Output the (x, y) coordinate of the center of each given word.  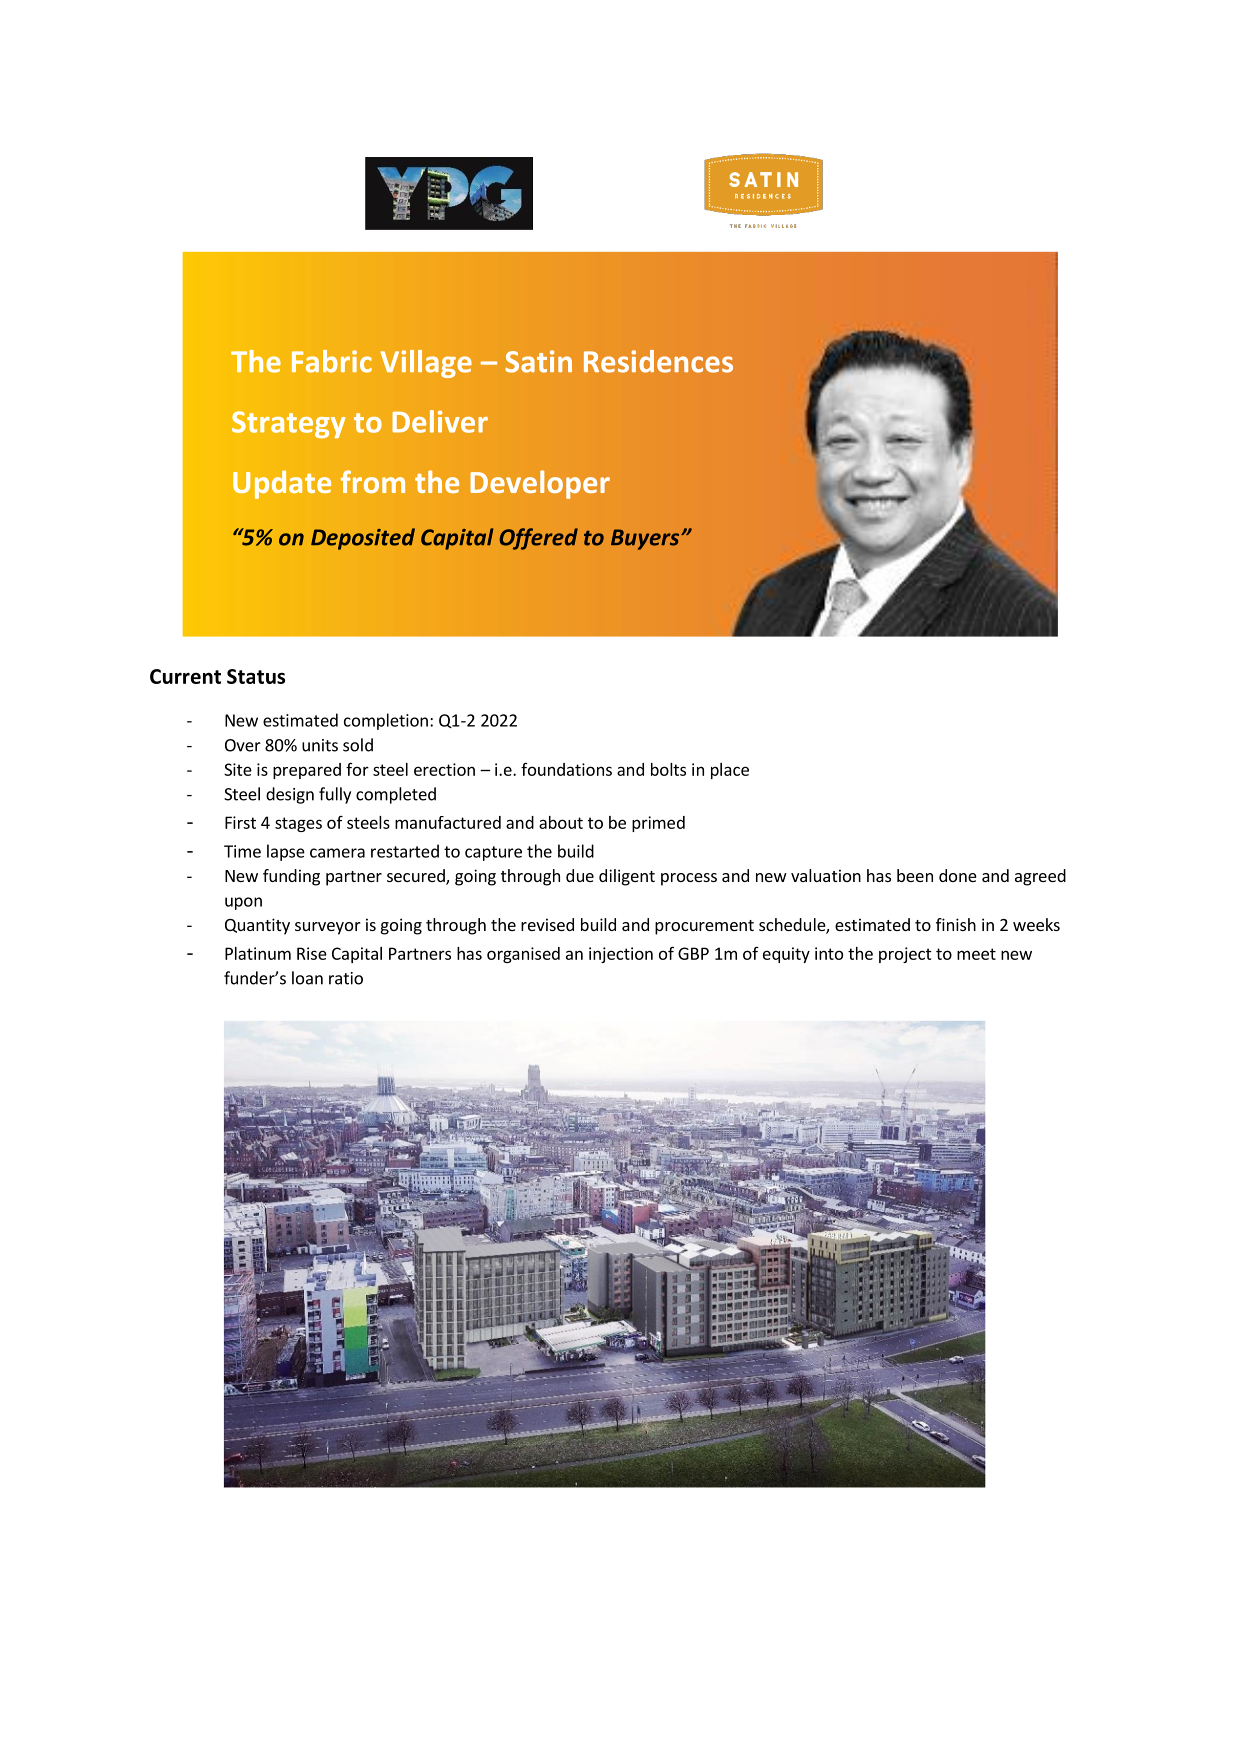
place (730, 771)
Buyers (646, 539)
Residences (658, 361)
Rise (312, 953)
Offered (539, 539)
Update (282, 485)
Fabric (332, 361)
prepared (307, 771)
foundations (566, 769)
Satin (538, 361)
